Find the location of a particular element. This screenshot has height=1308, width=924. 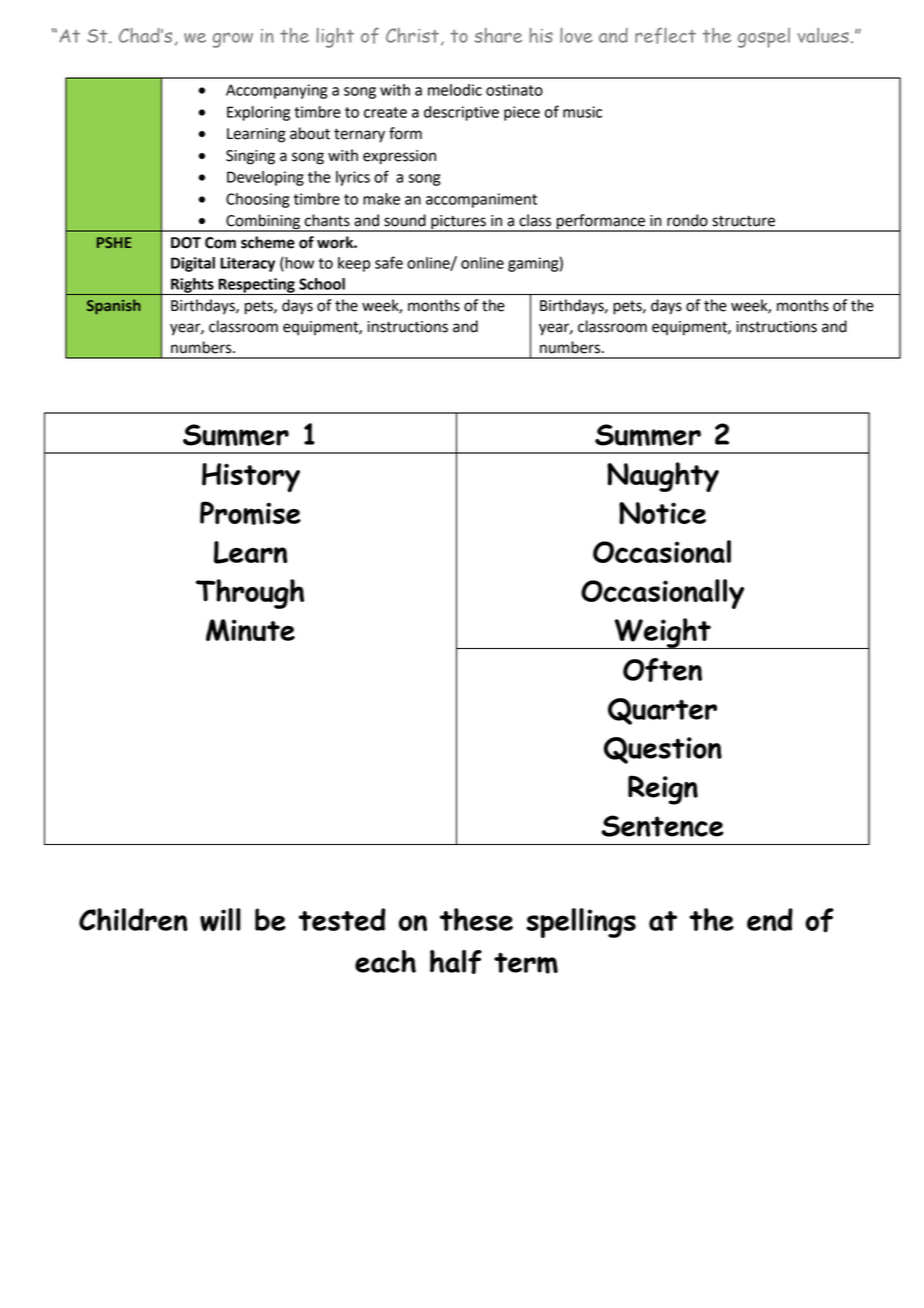

Often is located at coordinates (662, 670).
